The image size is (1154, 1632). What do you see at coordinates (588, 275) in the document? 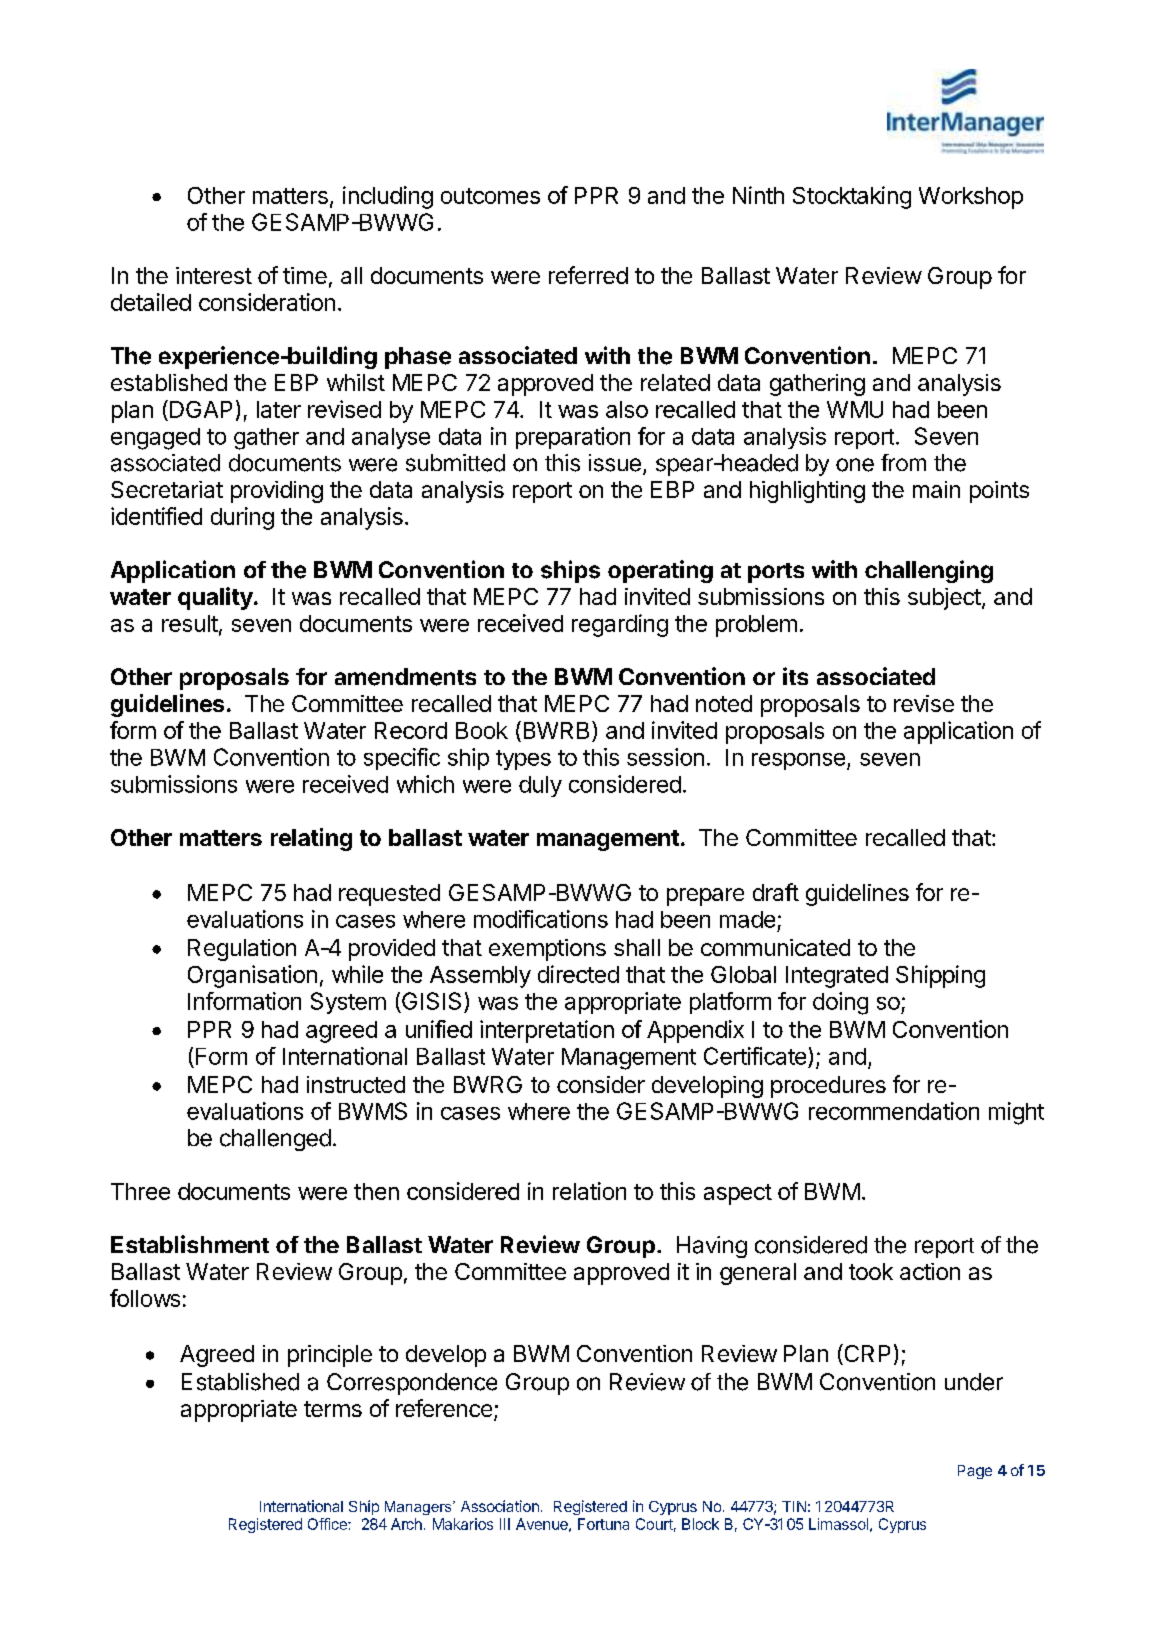
I see `referred` at bounding box center [588, 275].
